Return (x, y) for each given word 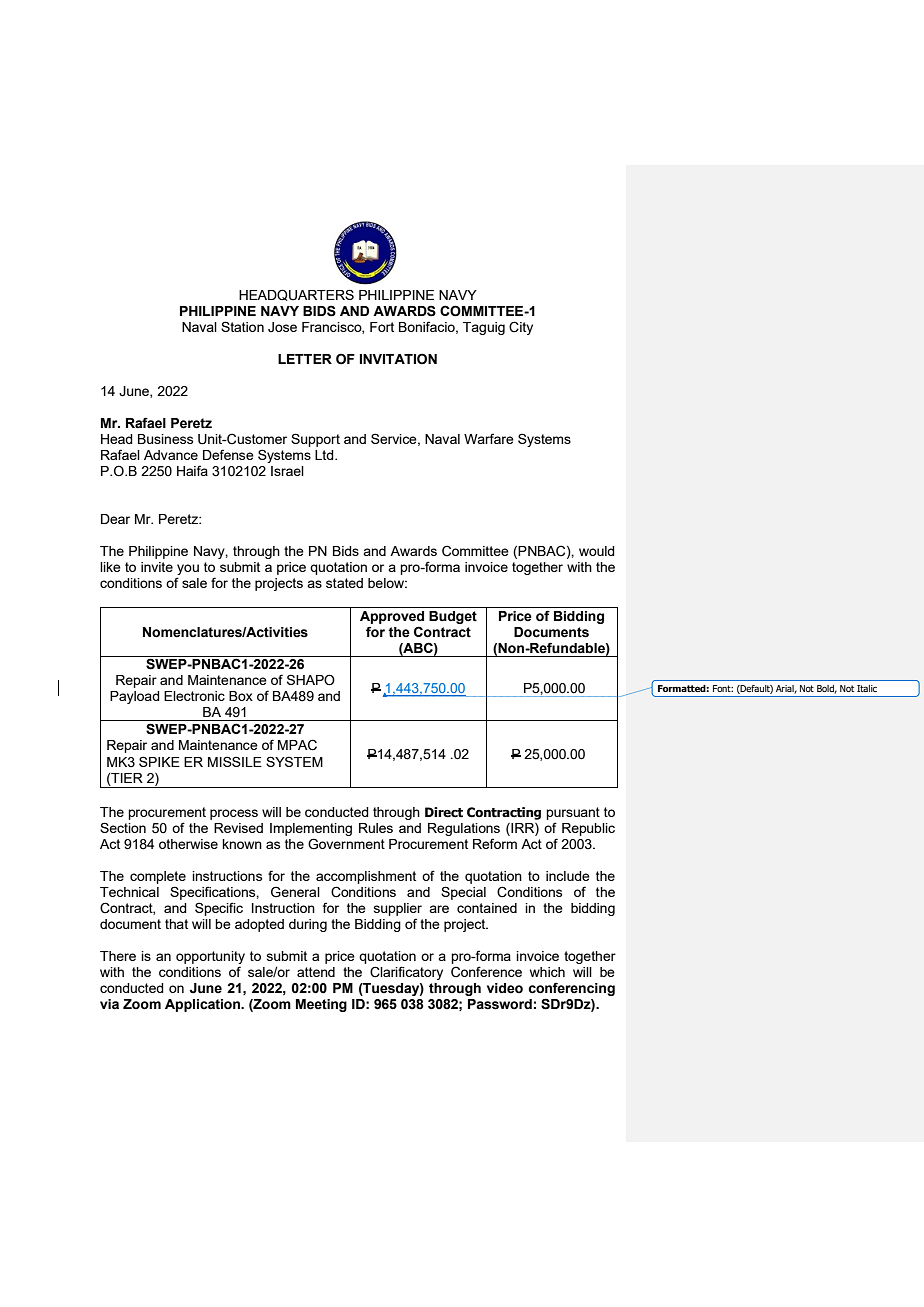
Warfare (489, 438)
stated (344, 583)
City (521, 328)
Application (204, 1005)
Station (242, 326)
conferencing (571, 991)
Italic (867, 688)
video (505, 988)
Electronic (194, 696)
